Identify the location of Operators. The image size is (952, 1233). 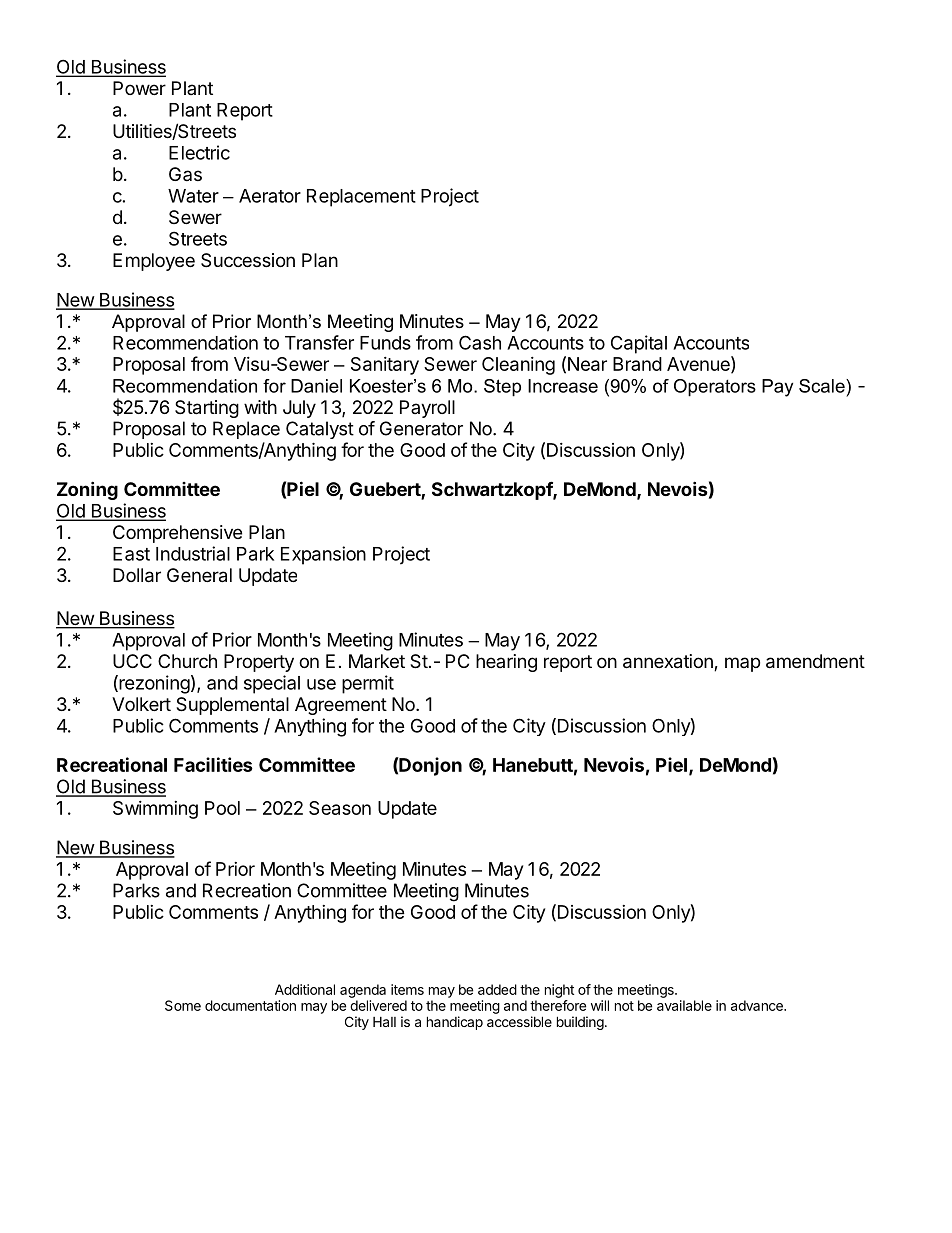
(715, 388).
